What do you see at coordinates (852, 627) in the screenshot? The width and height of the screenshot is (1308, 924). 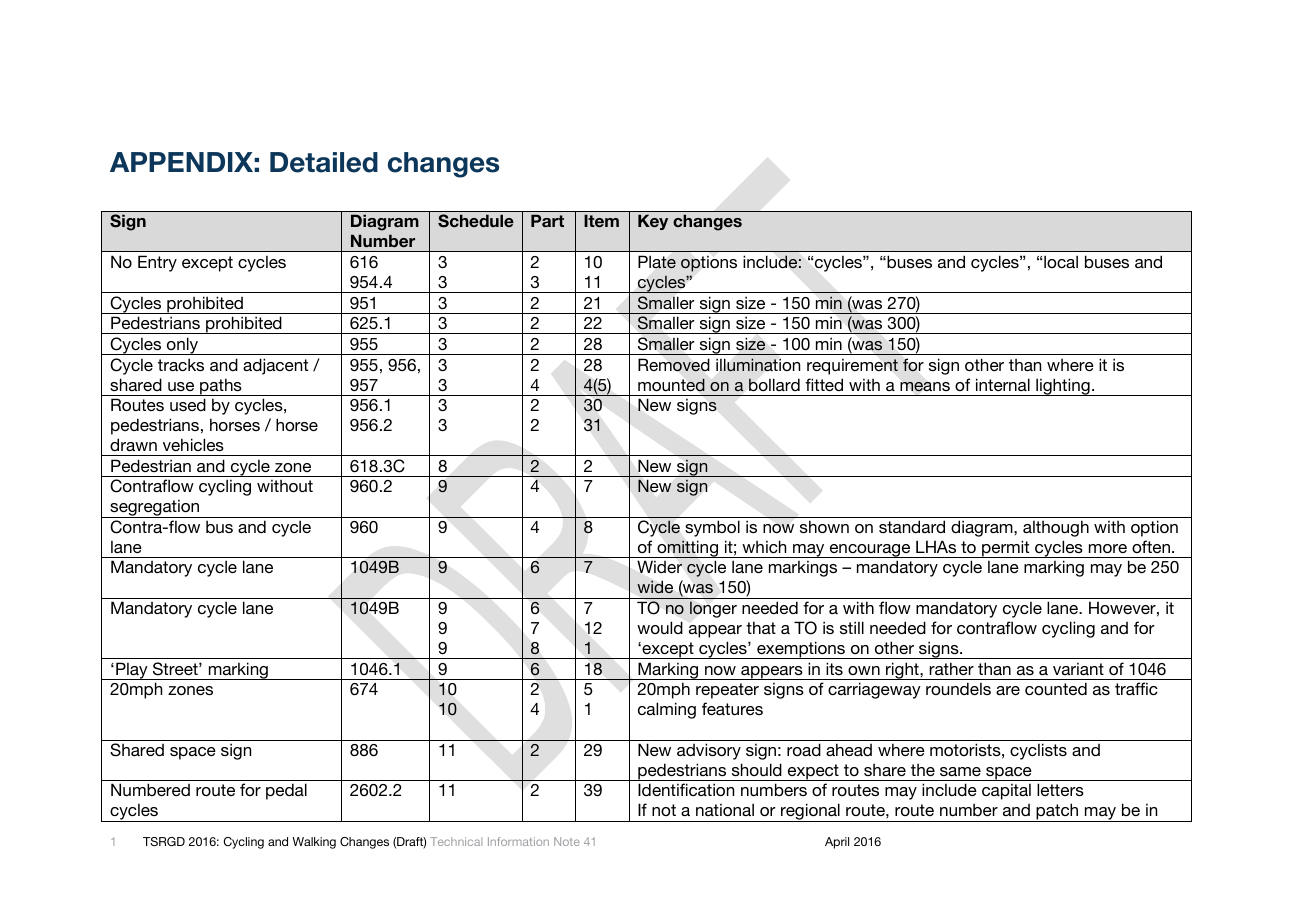 I see `still` at bounding box center [852, 627].
